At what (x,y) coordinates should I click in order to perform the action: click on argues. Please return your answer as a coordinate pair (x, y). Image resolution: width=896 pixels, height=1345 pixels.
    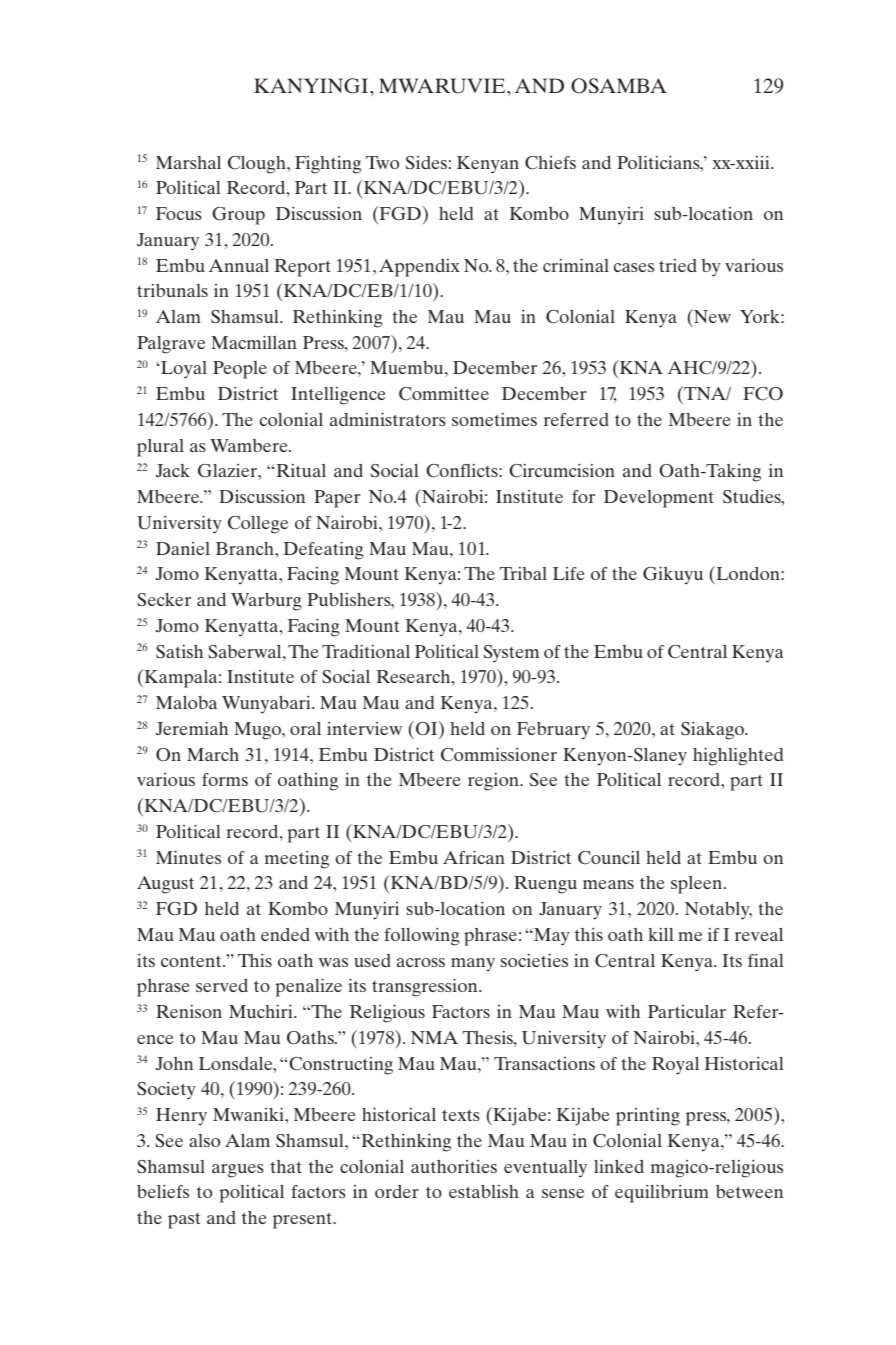
    Looking at the image, I should click on (238, 1171).
